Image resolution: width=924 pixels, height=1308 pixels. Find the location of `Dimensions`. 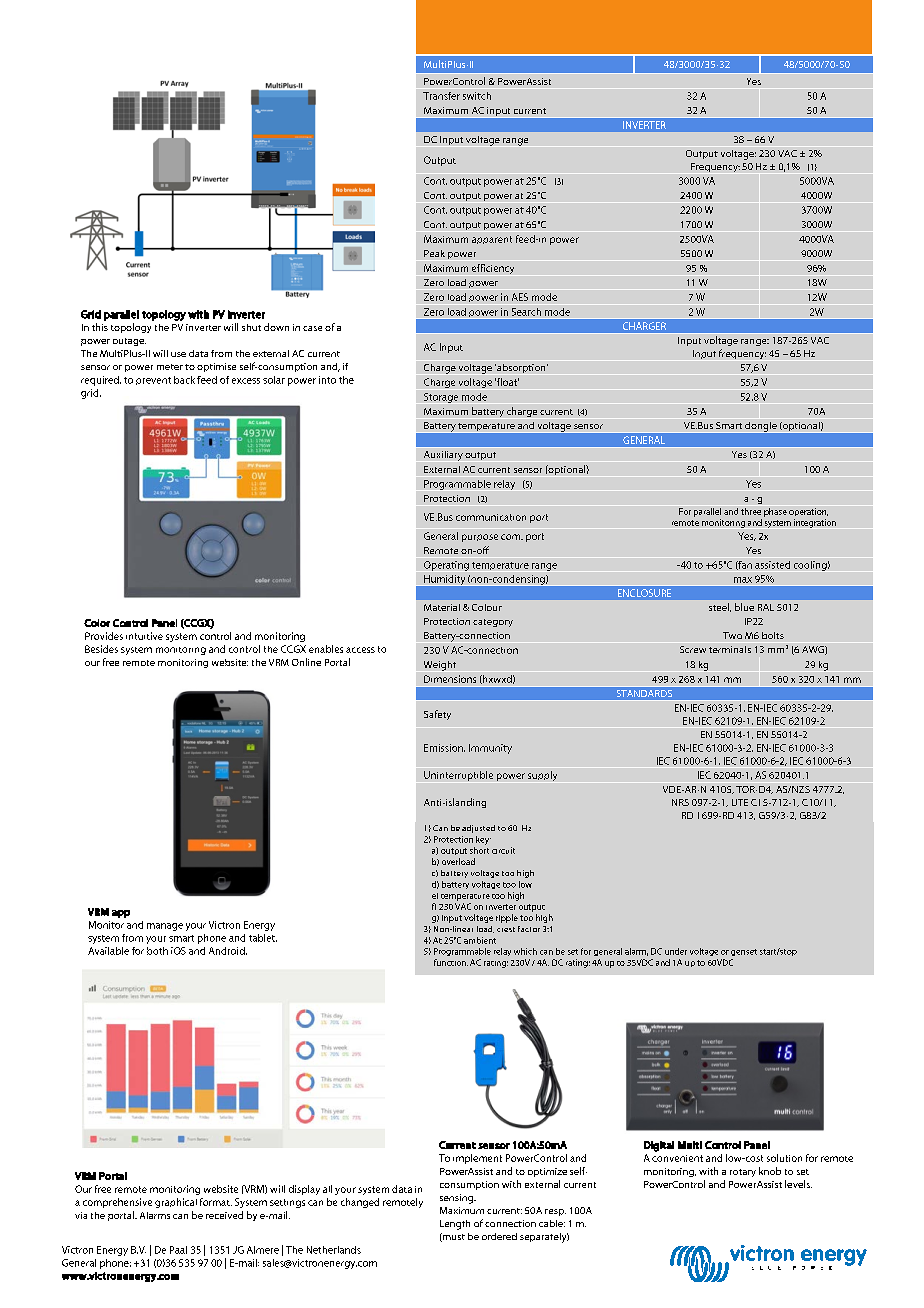

Dimensions is located at coordinates (450, 679).
